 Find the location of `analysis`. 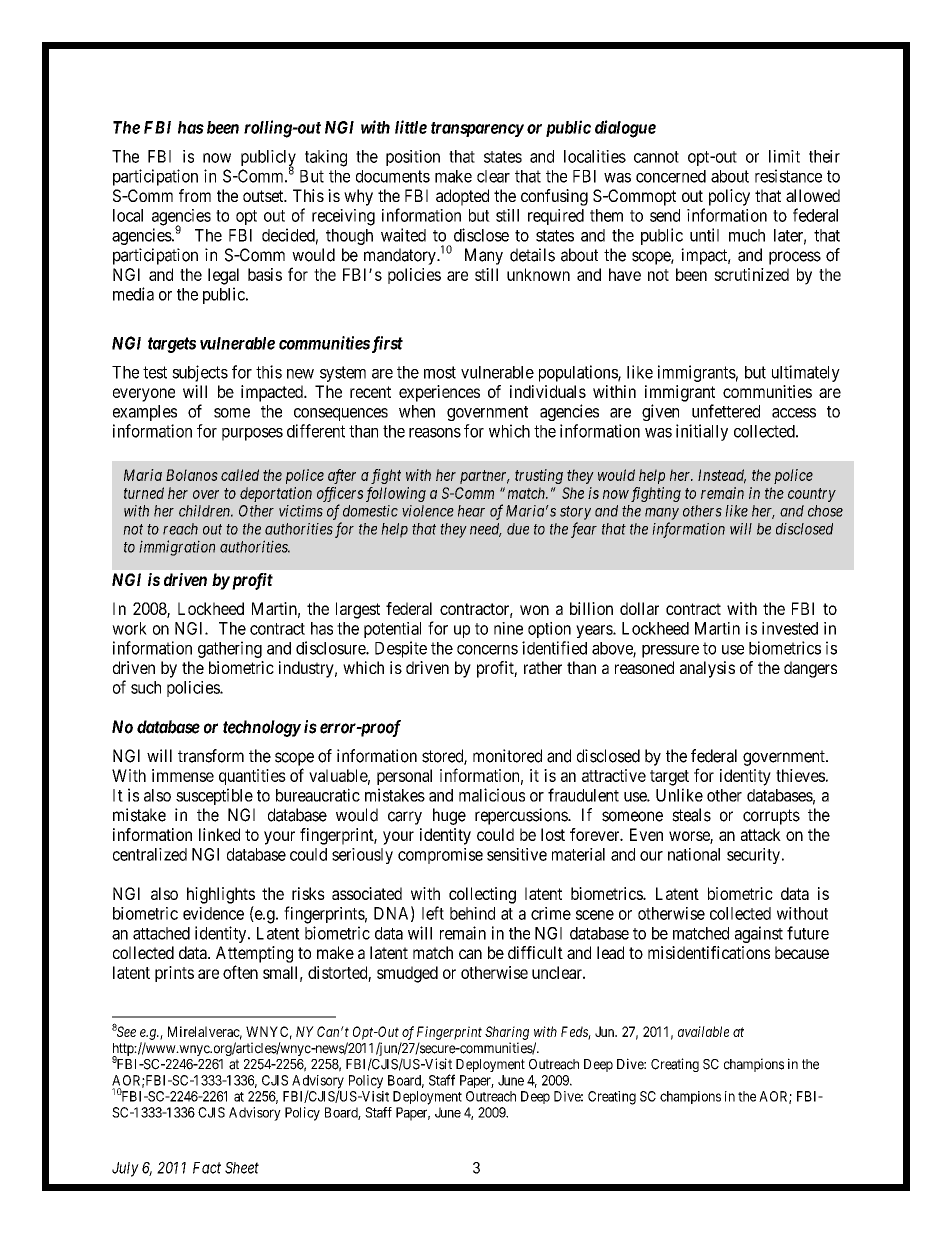

analysis is located at coordinates (707, 669).
